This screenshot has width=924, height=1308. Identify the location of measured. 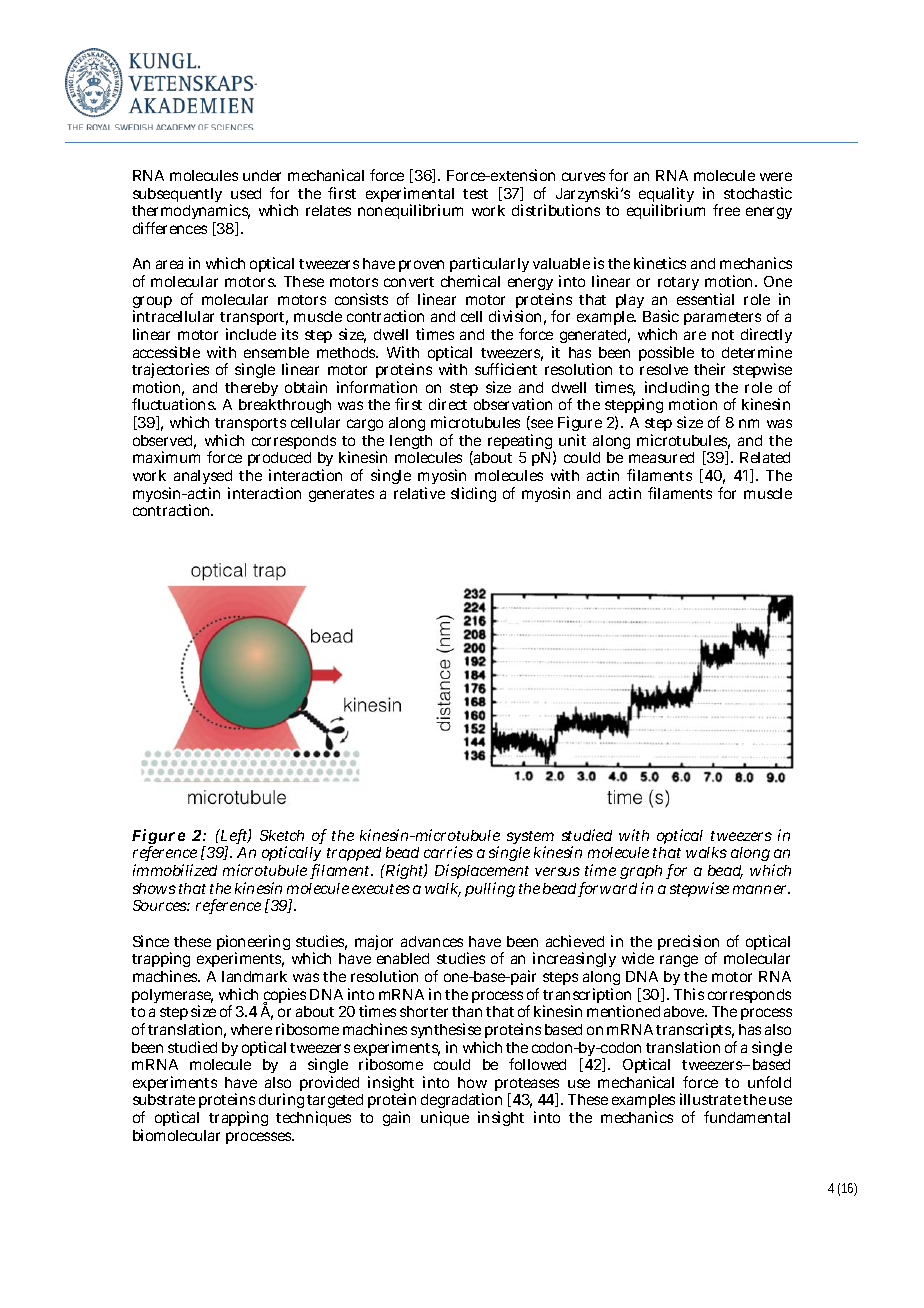
(661, 457).
